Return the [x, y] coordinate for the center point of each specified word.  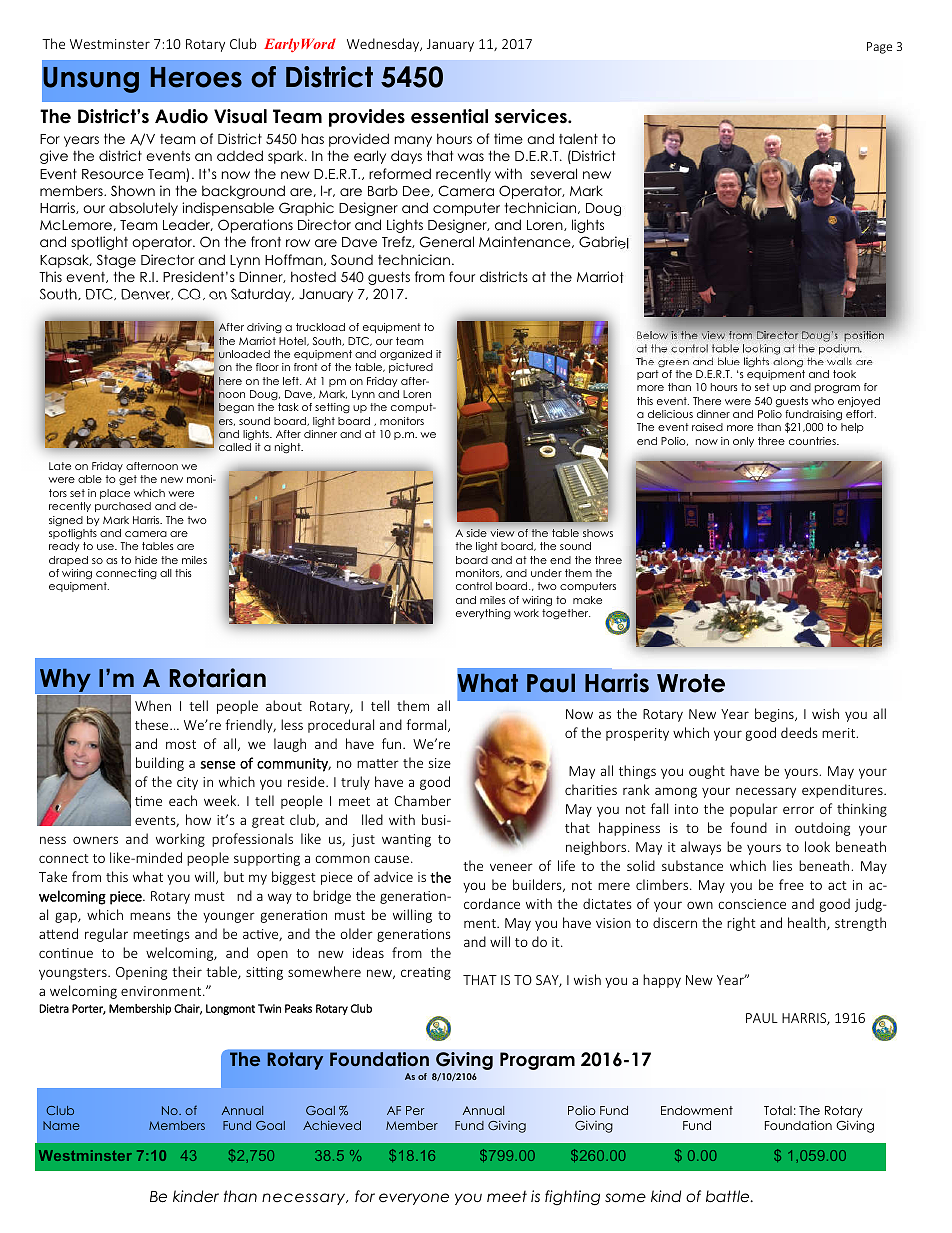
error [798, 810]
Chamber [423, 800]
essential [449, 116]
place [115, 494]
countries [813, 441]
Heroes [196, 77]
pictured [411, 368]
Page [879, 48]
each [183, 800]
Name [61, 1125]
